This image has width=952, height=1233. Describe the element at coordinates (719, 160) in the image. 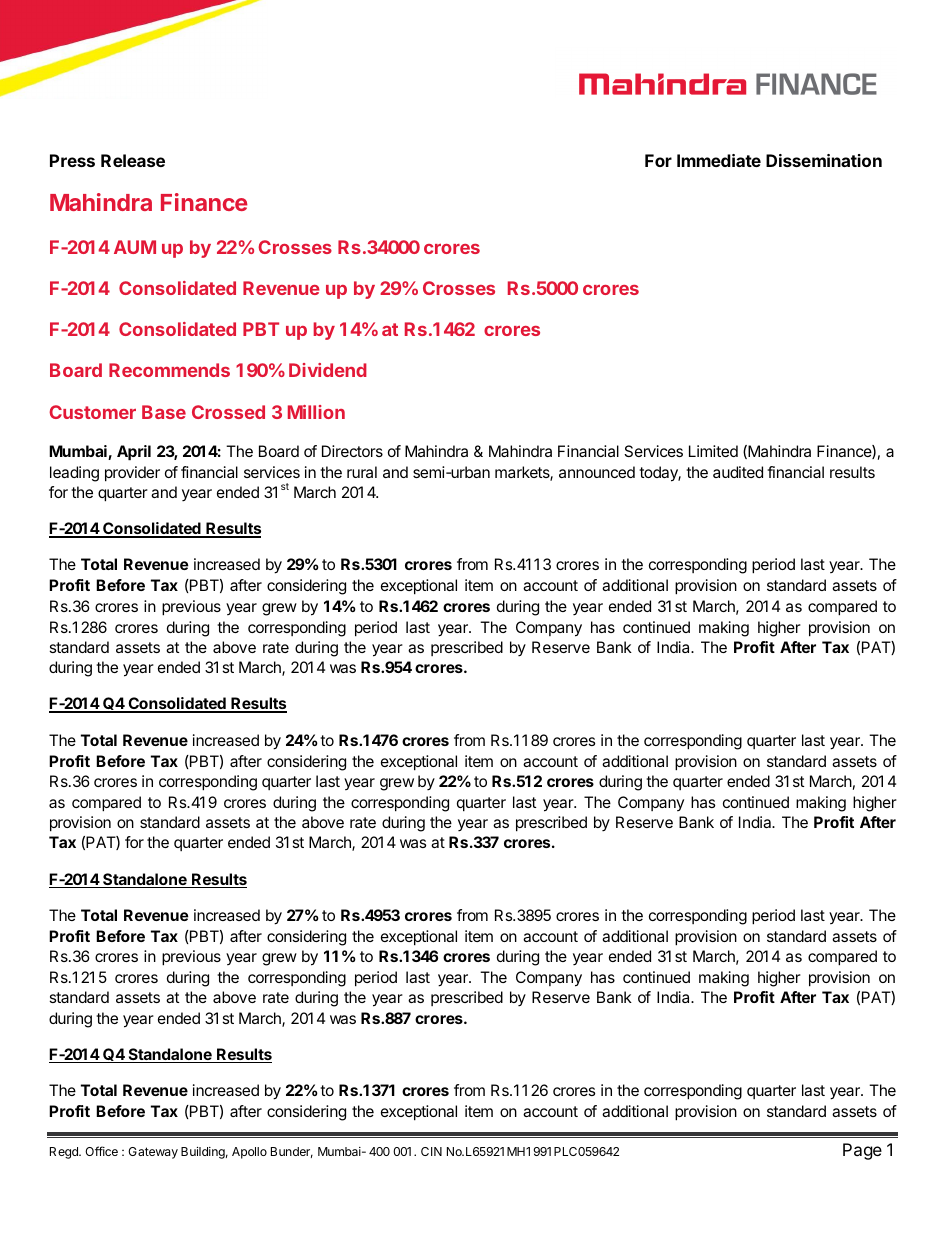

I see `Immediate` at that location.
